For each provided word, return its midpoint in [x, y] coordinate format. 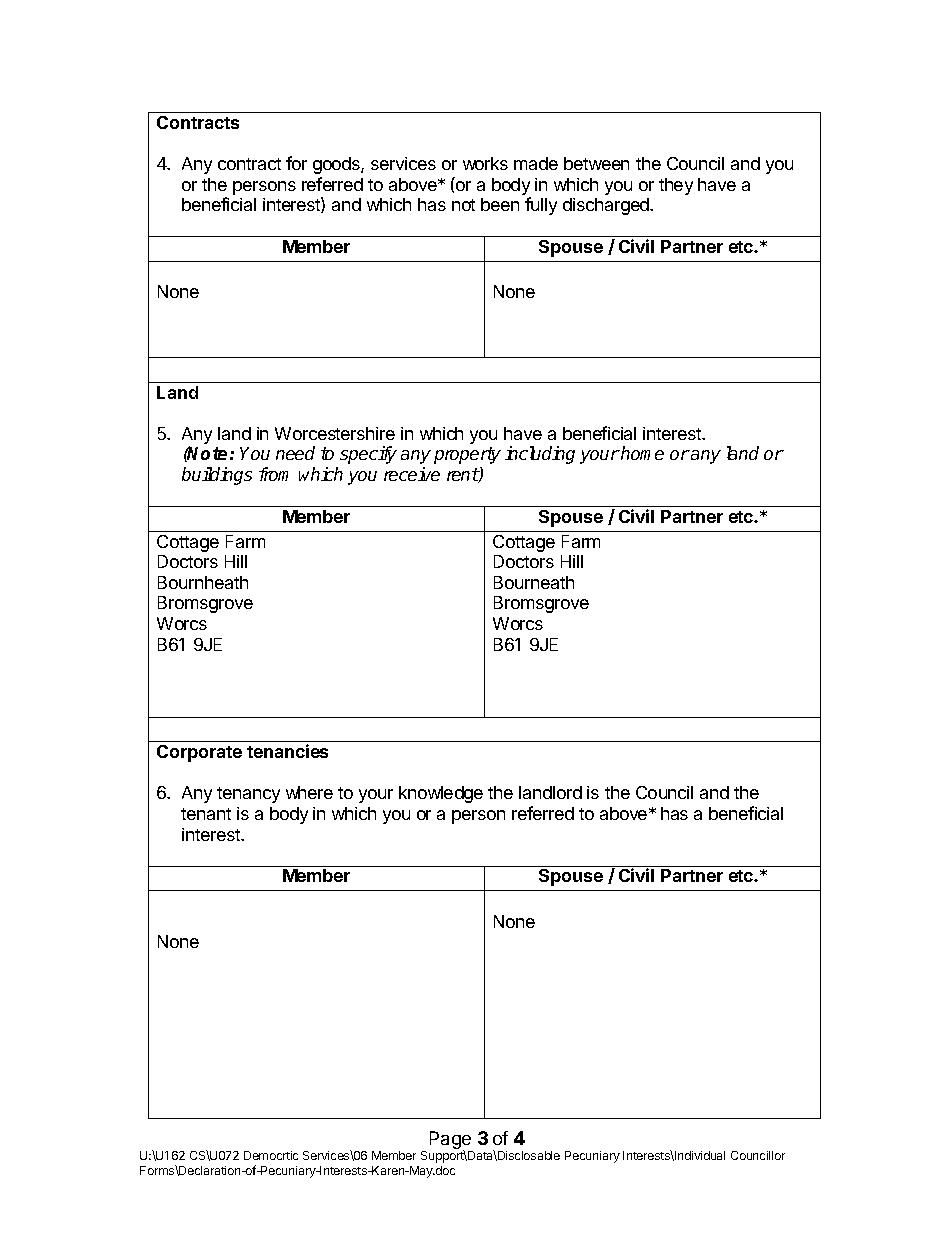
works [485, 163]
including [540, 455]
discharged [607, 206]
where [309, 792]
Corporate [199, 753]
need [295, 453]
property [467, 455]
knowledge [441, 794]
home [641, 453]
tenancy [248, 795]
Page [451, 1141]
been [500, 204]
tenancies [287, 751]
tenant [206, 814]
